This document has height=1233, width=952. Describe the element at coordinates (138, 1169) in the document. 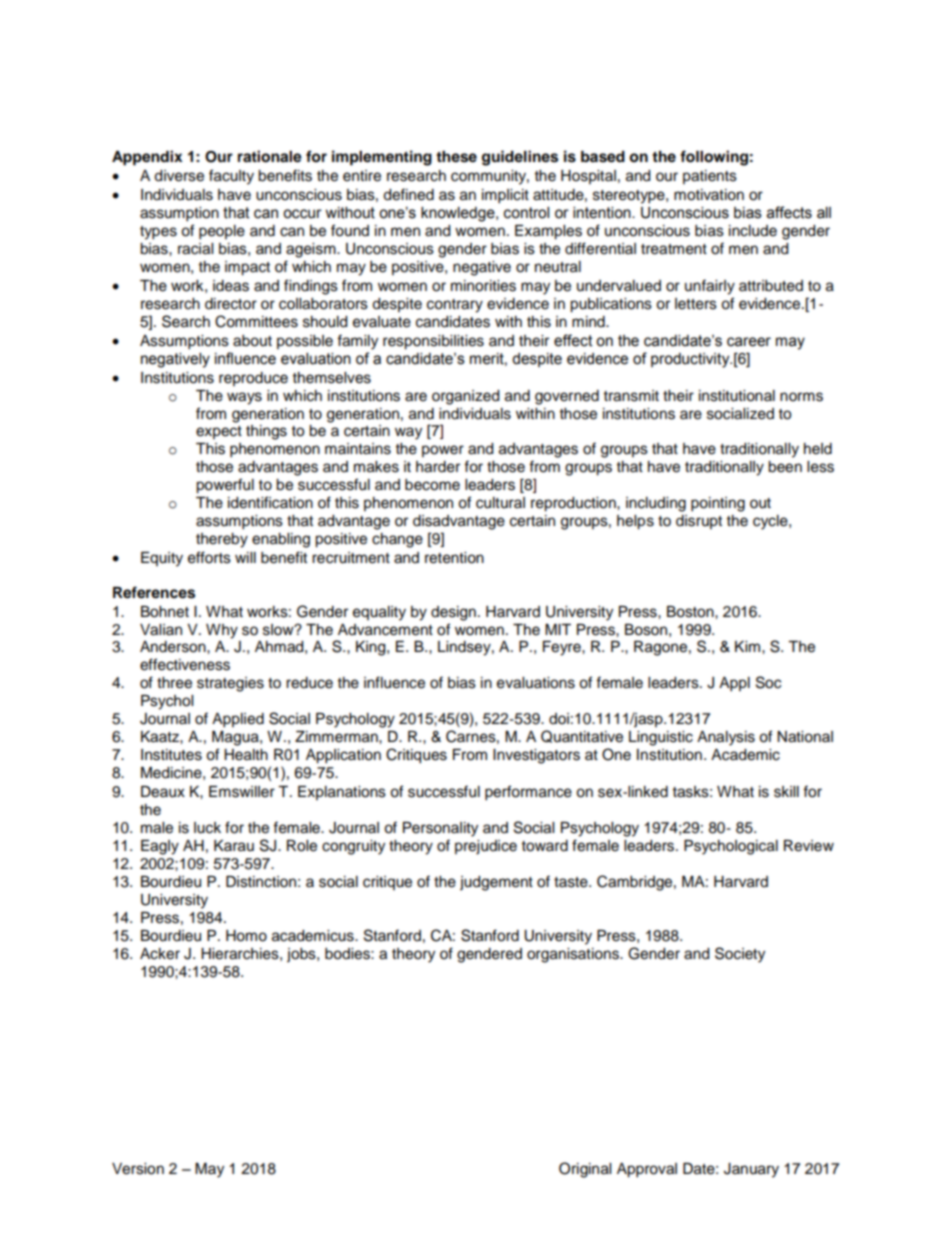

I see `Version` at that location.
